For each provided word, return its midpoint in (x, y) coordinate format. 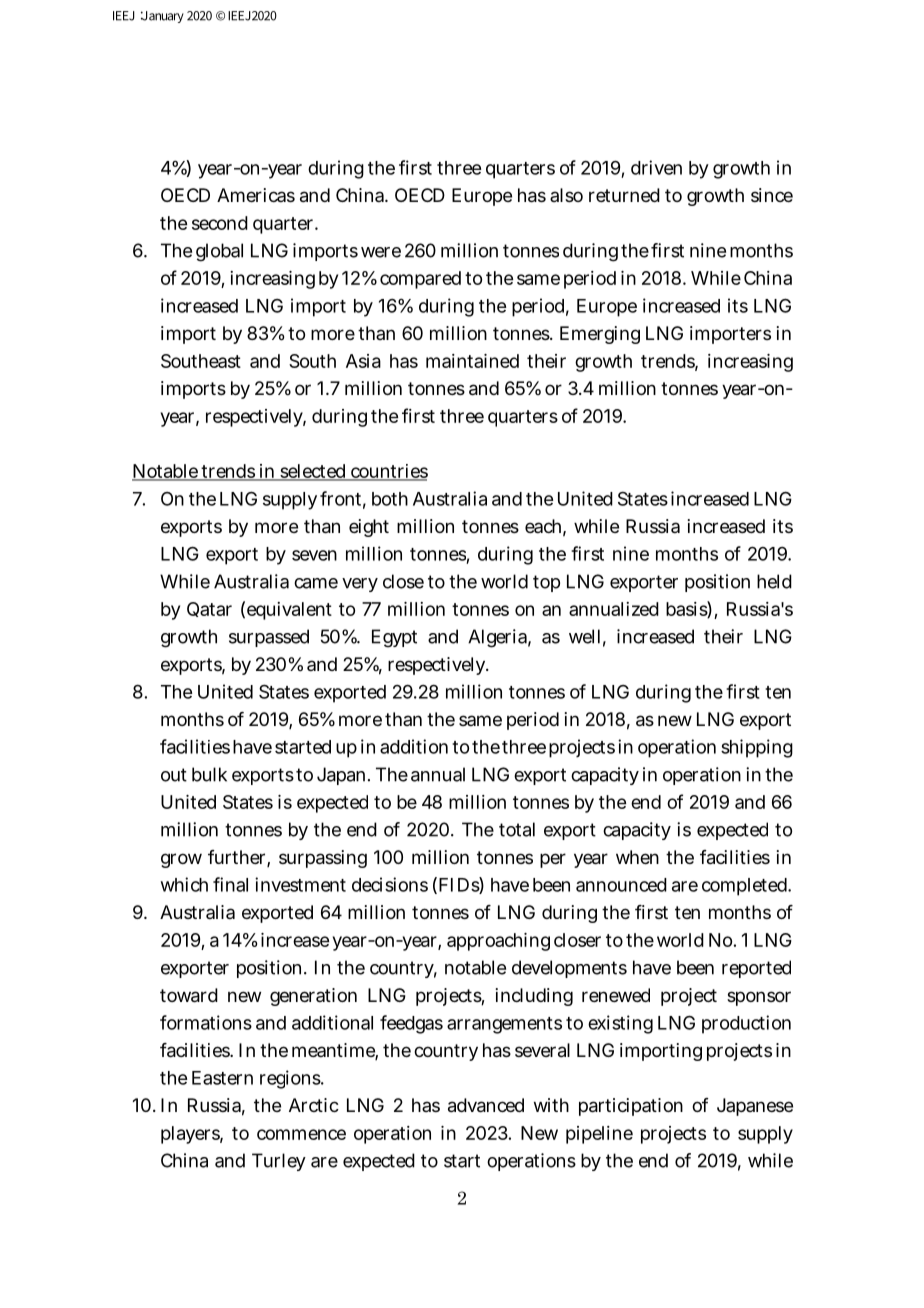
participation (631, 1107)
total (517, 829)
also (566, 195)
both (390, 499)
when (637, 857)
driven (656, 167)
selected (313, 472)
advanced (486, 1105)
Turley (279, 1162)
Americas (256, 195)
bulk (209, 774)
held (774, 581)
